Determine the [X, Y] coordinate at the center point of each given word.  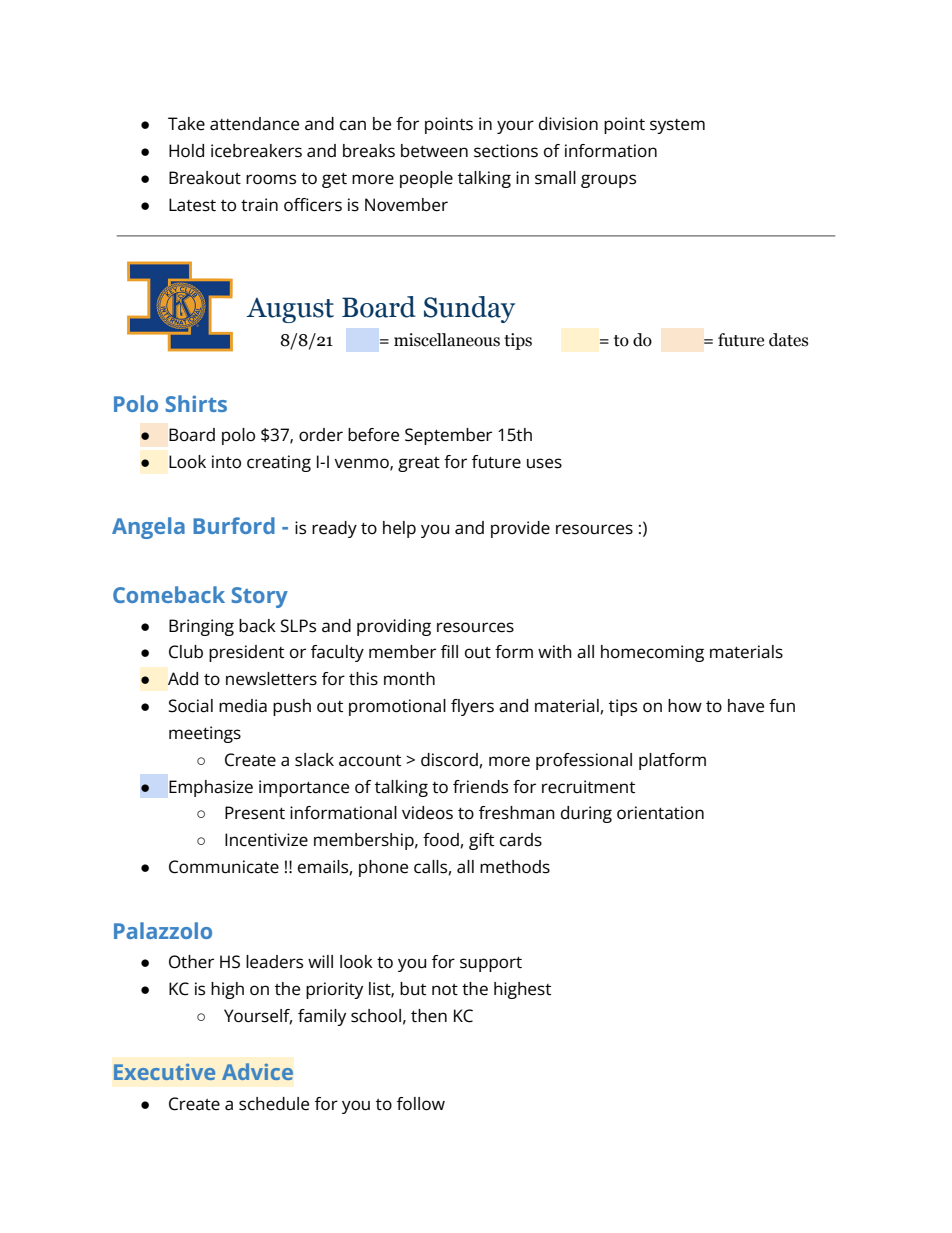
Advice [257, 1071]
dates [788, 340]
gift [481, 841]
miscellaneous [447, 340]
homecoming [652, 653]
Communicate [224, 867]
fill [449, 651]
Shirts [196, 403]
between [434, 151]
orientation [660, 813]
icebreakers [256, 151]
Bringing [201, 627]
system [677, 126]
